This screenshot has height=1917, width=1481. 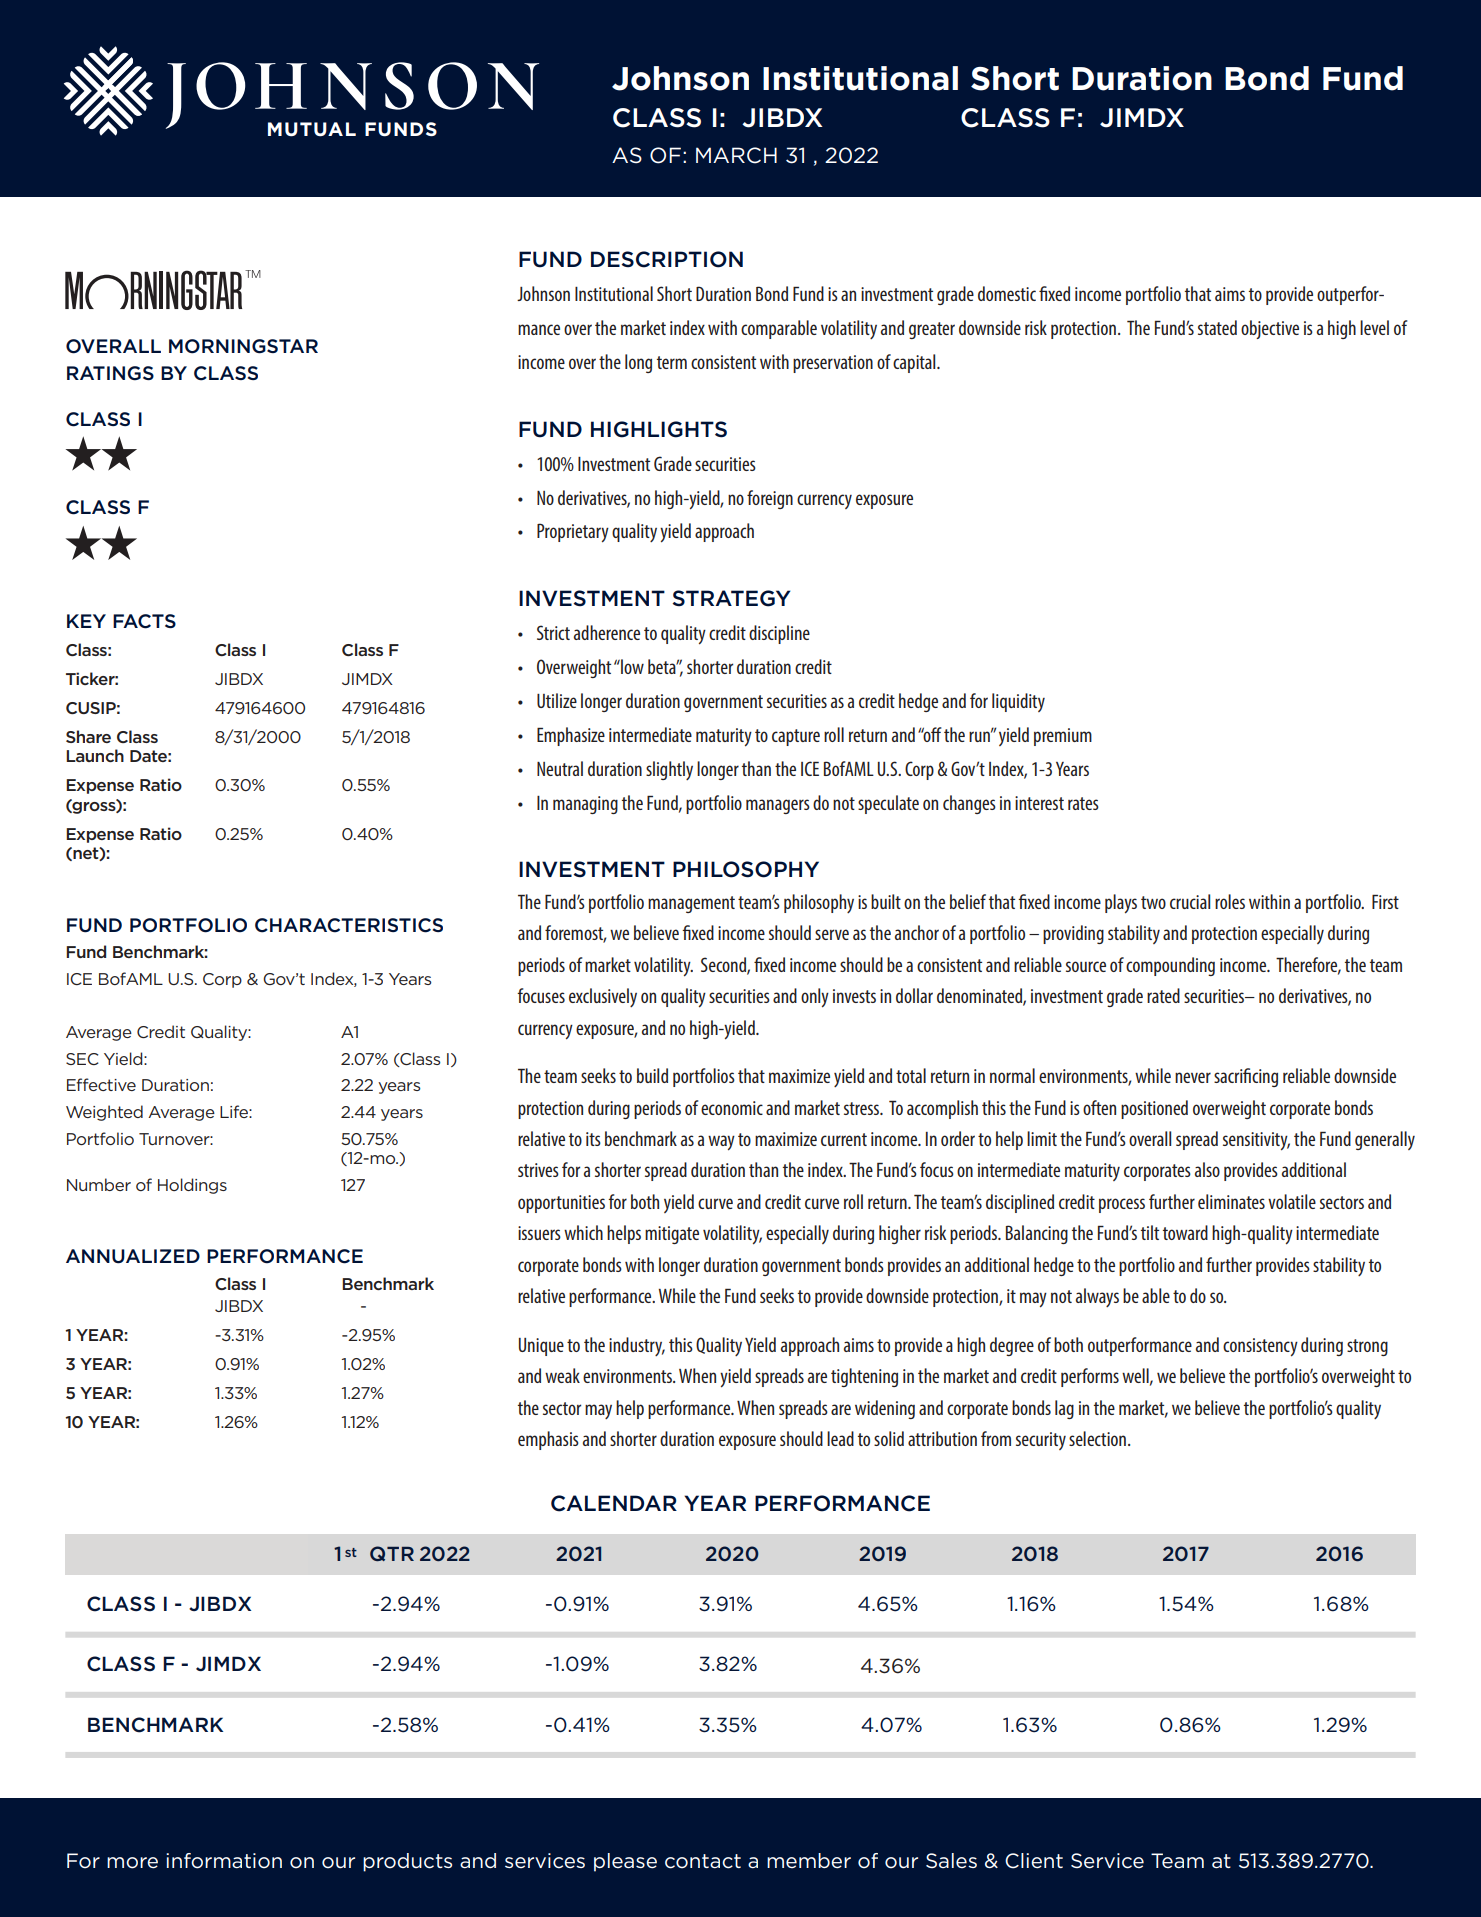 I want to click on contact, so click(x=703, y=1861).
